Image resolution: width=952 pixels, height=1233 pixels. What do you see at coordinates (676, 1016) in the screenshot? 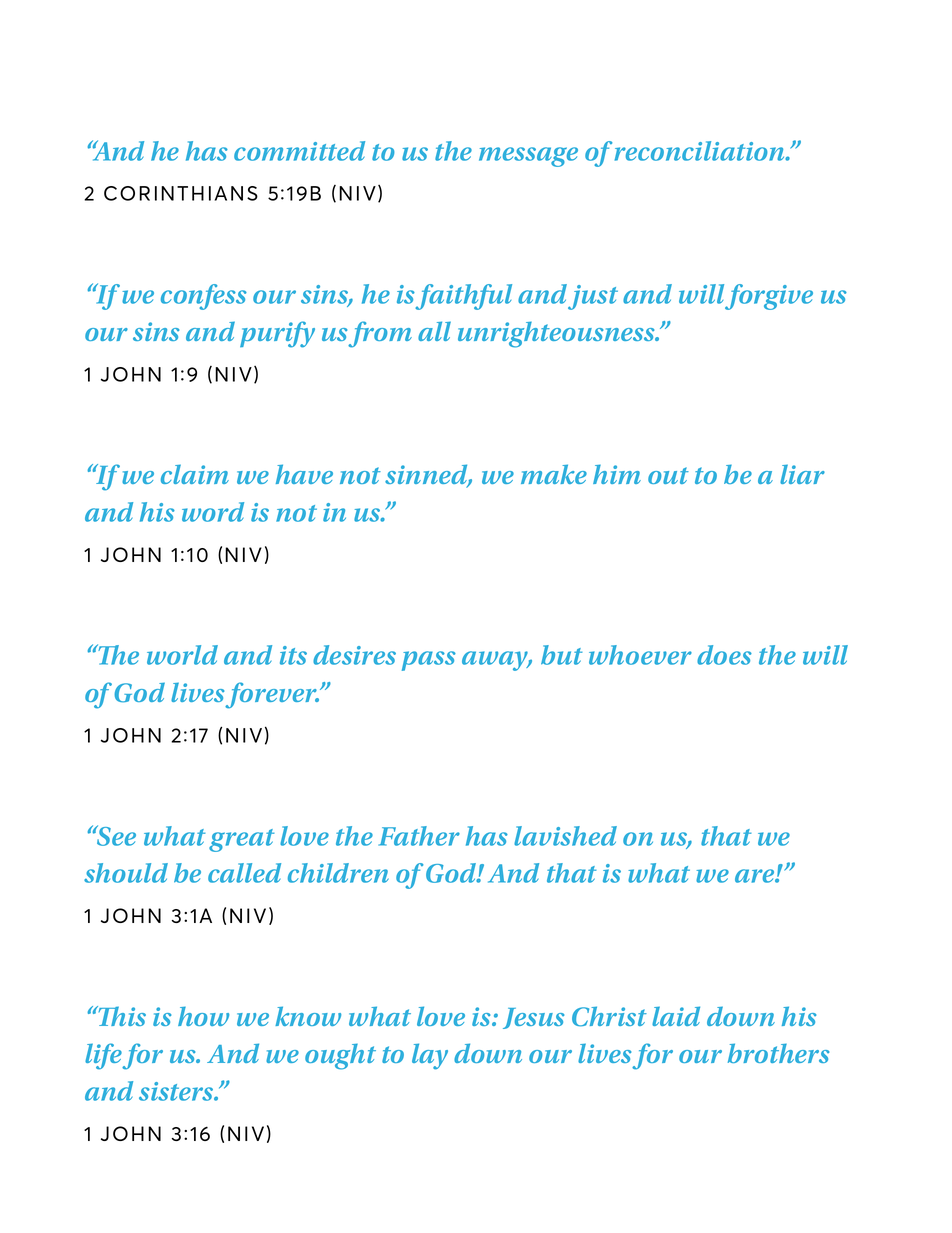
I see `laid` at bounding box center [676, 1016].
